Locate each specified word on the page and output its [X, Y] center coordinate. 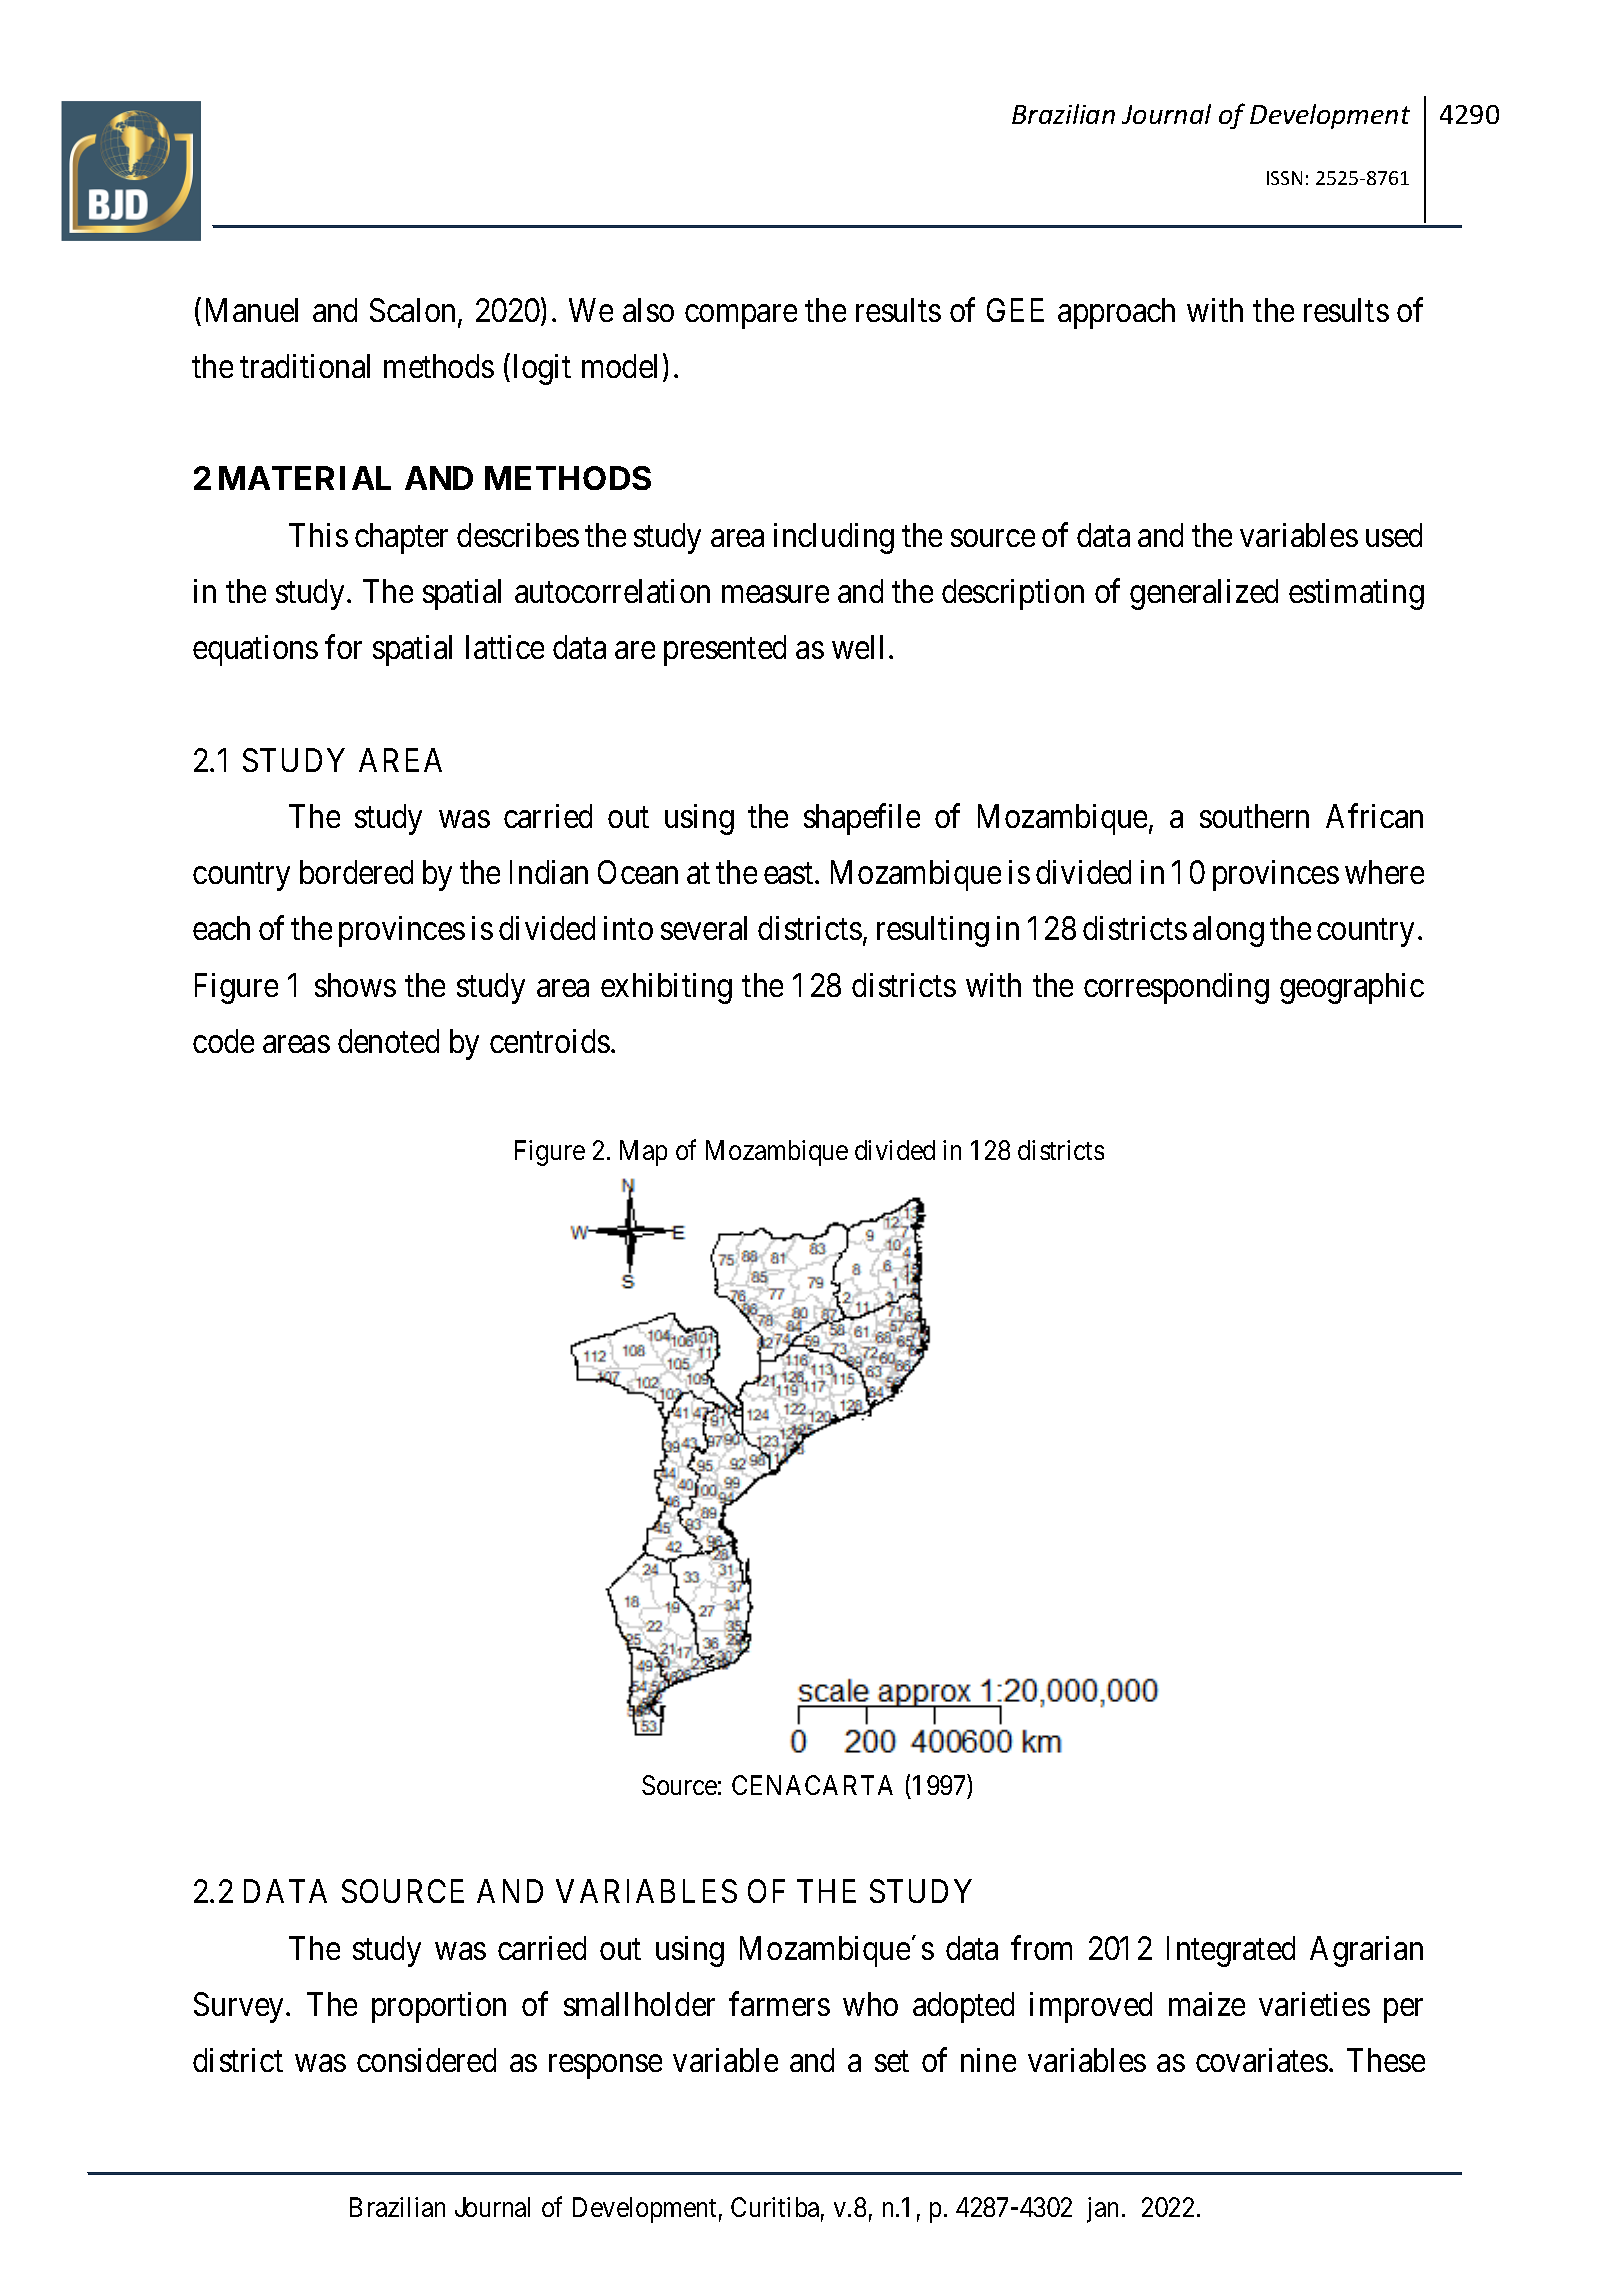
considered [426, 2060]
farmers [779, 2004]
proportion [439, 2007]
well [857, 647]
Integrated [1231, 1951]
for [343, 647]
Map [643, 1153]
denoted [388, 1041]
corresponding [1176, 988]
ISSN [1284, 178]
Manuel [252, 310]
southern [1254, 816]
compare [741, 317]
